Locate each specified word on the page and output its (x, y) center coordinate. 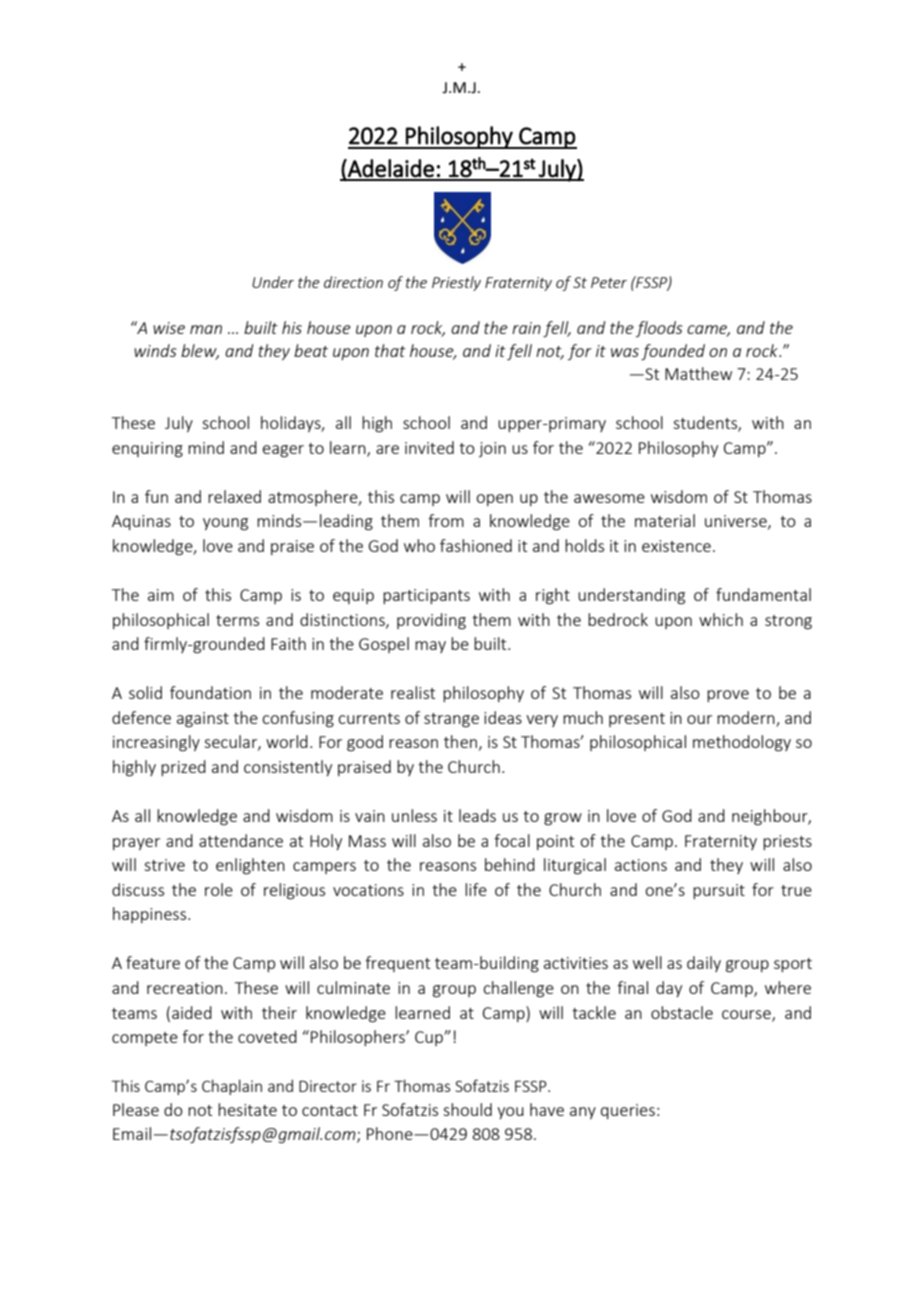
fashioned (476, 545)
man (206, 329)
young (225, 524)
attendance (241, 840)
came (708, 331)
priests (787, 842)
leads (477, 815)
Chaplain (232, 1087)
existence (676, 546)
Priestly (456, 283)
